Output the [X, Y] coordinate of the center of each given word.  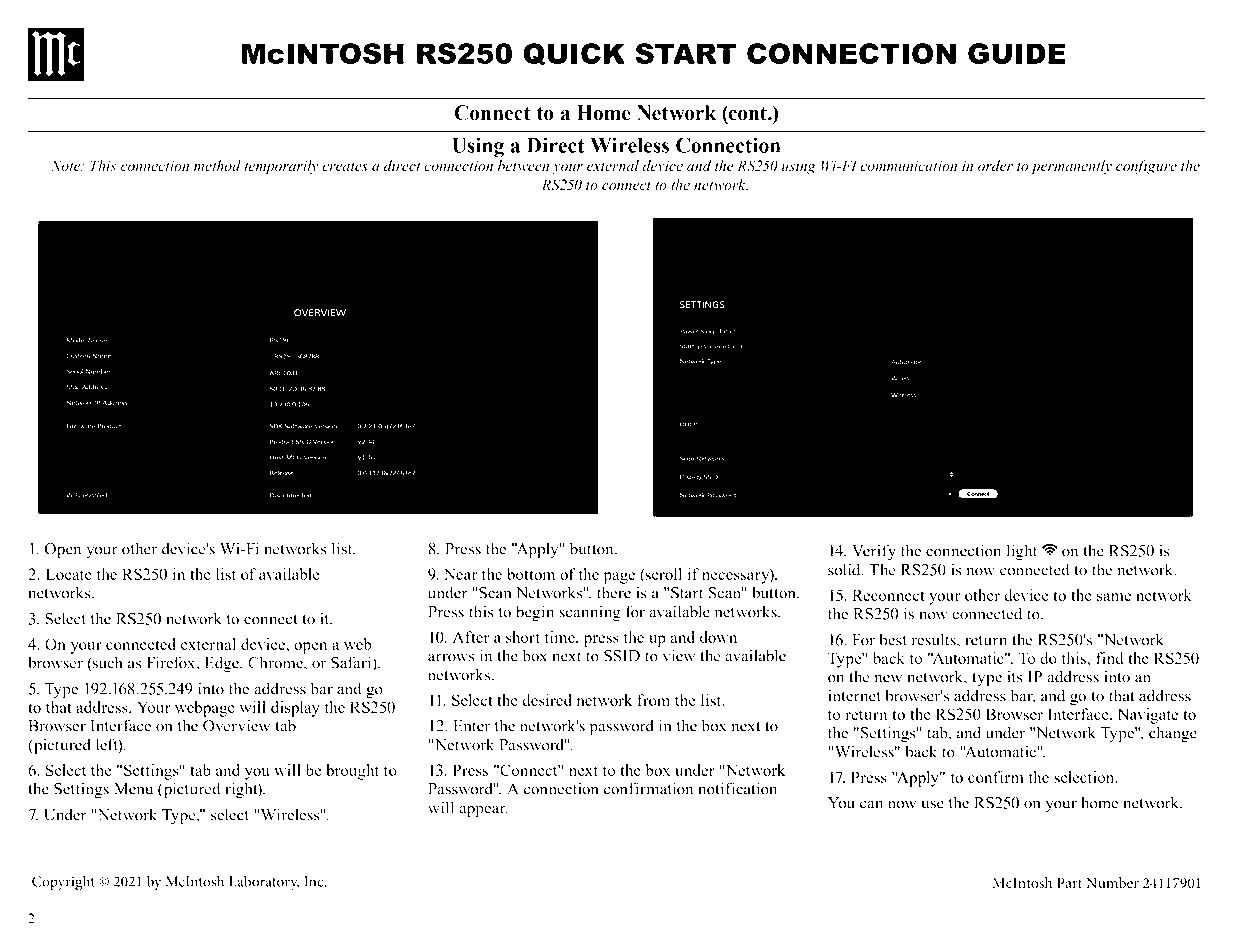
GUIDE [1017, 53]
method [217, 166]
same [1114, 597]
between [523, 166]
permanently [1071, 167]
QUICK [574, 54]
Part [1069, 882]
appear [483, 811]
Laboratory [264, 883]
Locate [69, 574]
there [614, 592]
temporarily [281, 167]
